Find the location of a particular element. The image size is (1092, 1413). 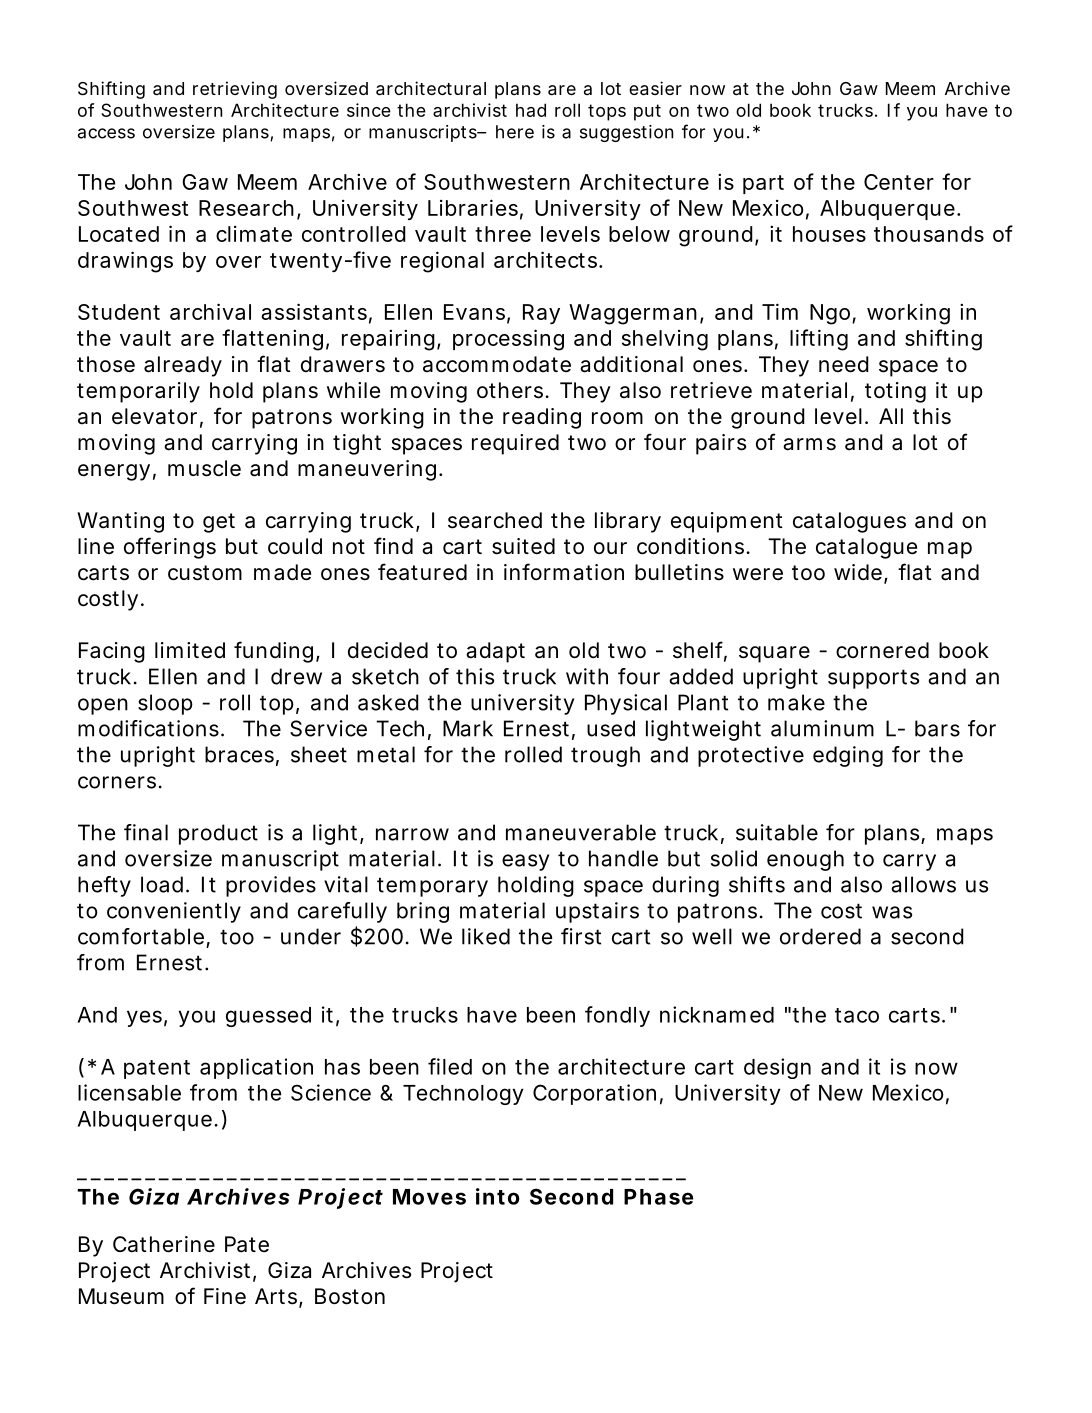

load is located at coordinates (162, 884).
